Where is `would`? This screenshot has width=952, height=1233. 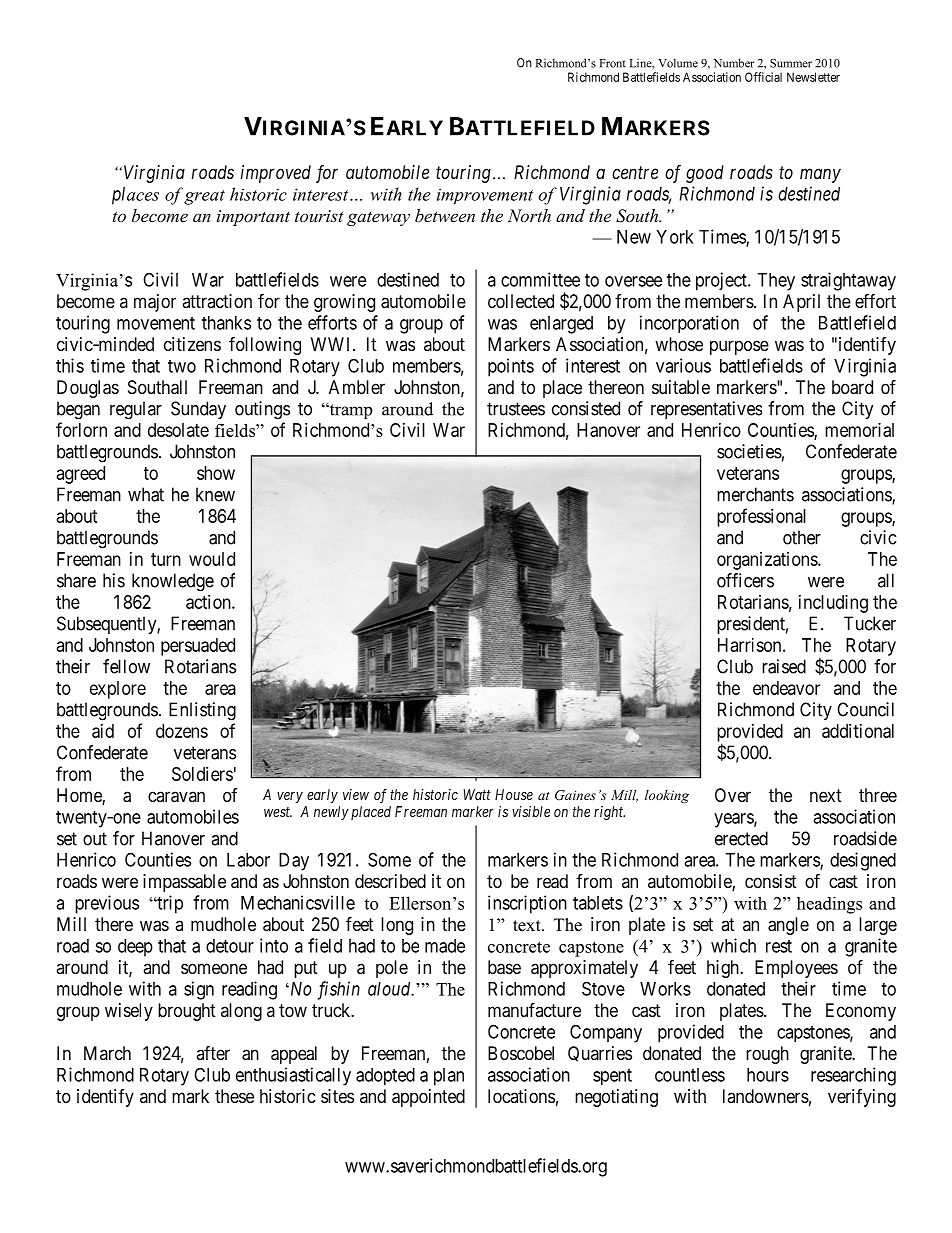
would is located at coordinates (212, 559).
